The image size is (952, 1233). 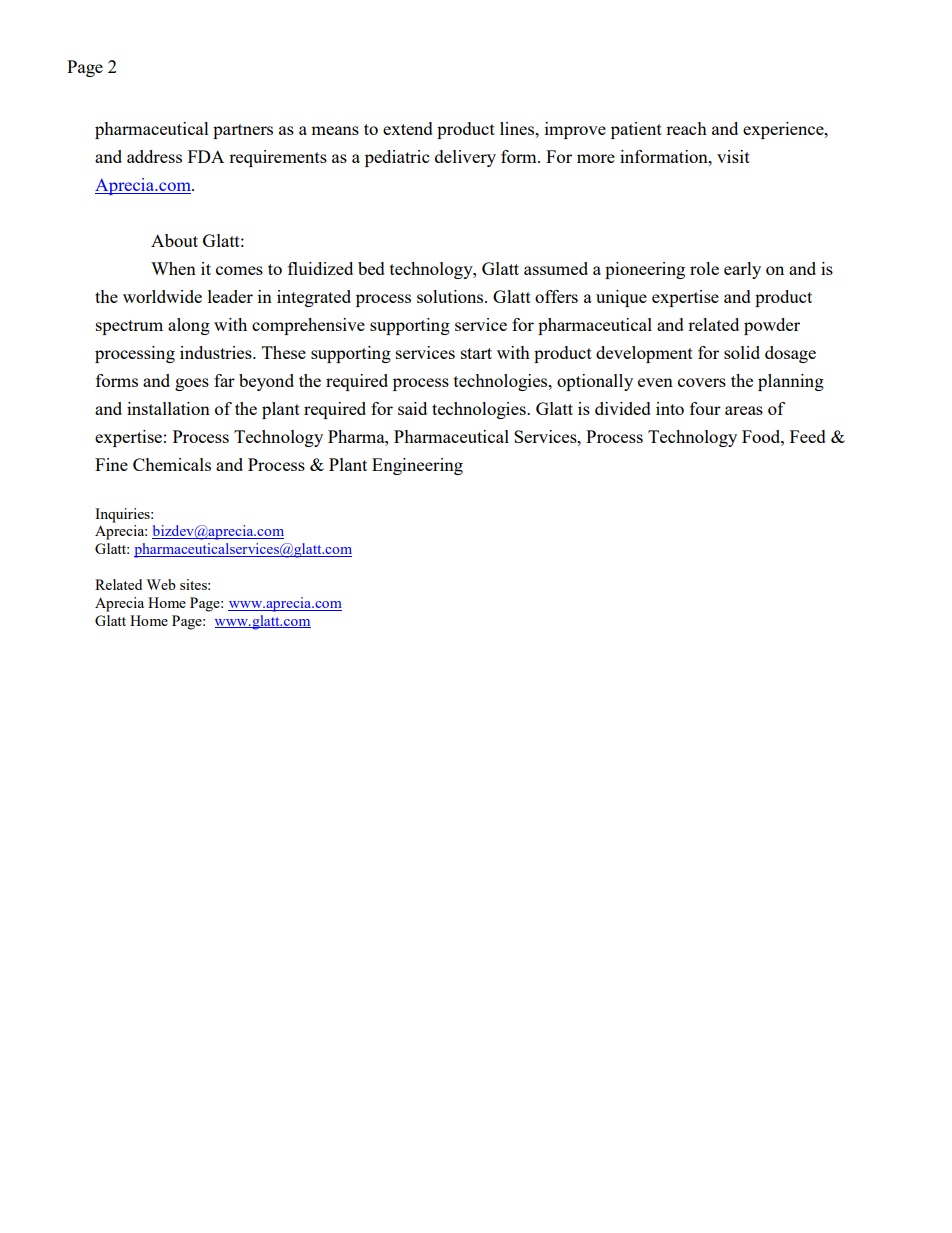 What do you see at coordinates (206, 156) in the document?
I see `FDA` at bounding box center [206, 156].
